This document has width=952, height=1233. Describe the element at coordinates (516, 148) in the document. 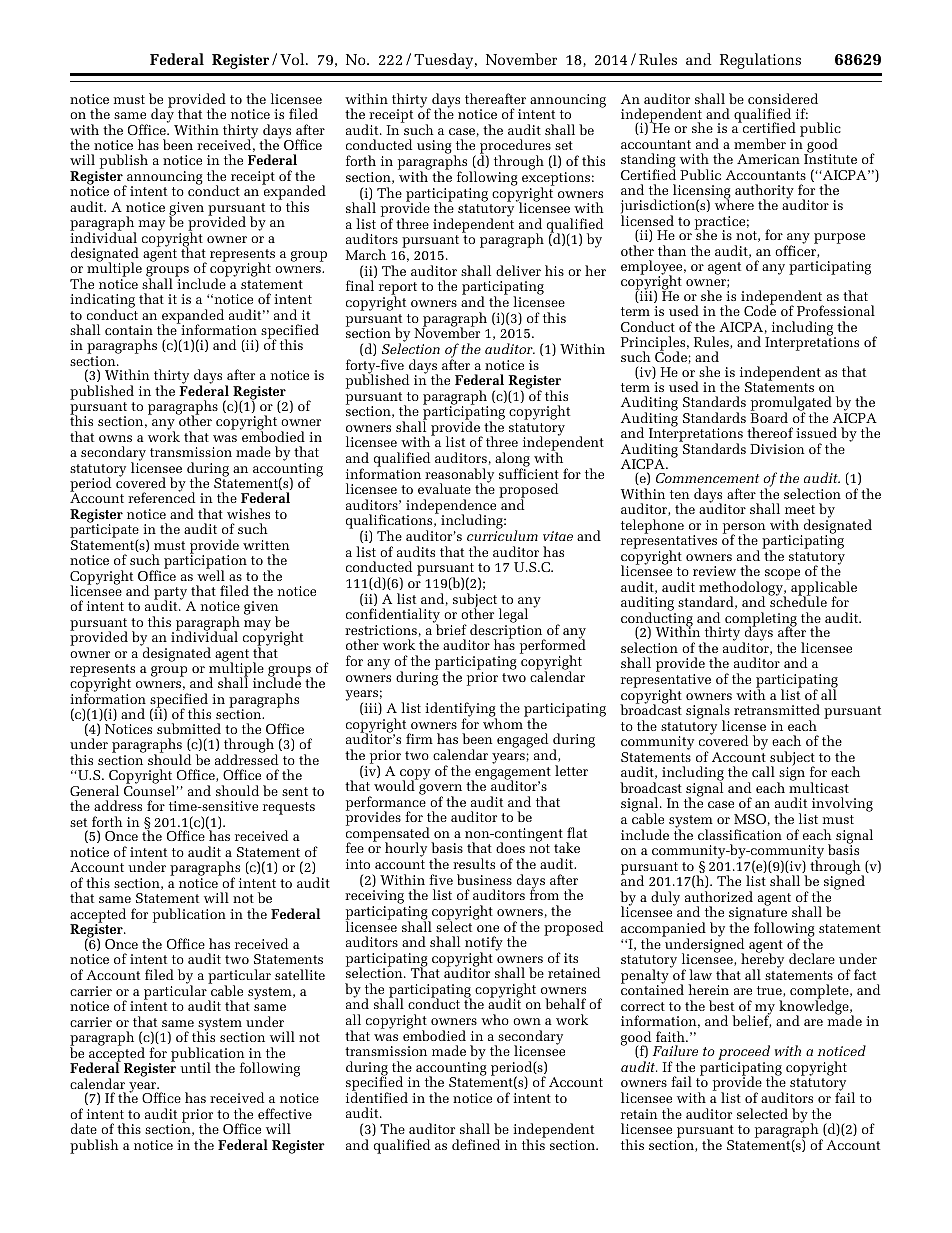

I see `procedures` at that location.
